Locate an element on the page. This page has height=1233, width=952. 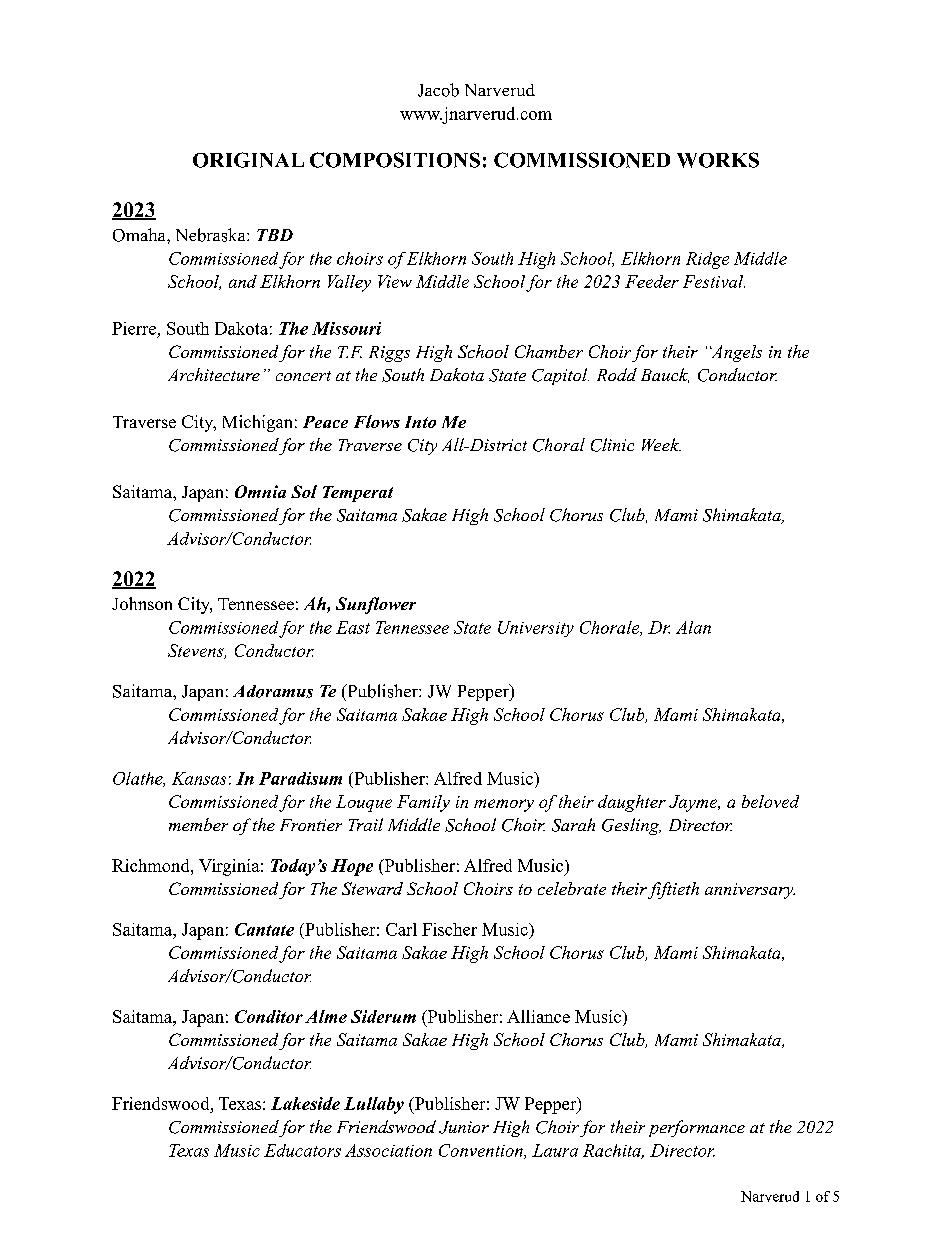
Kansas is located at coordinates (199, 778).
